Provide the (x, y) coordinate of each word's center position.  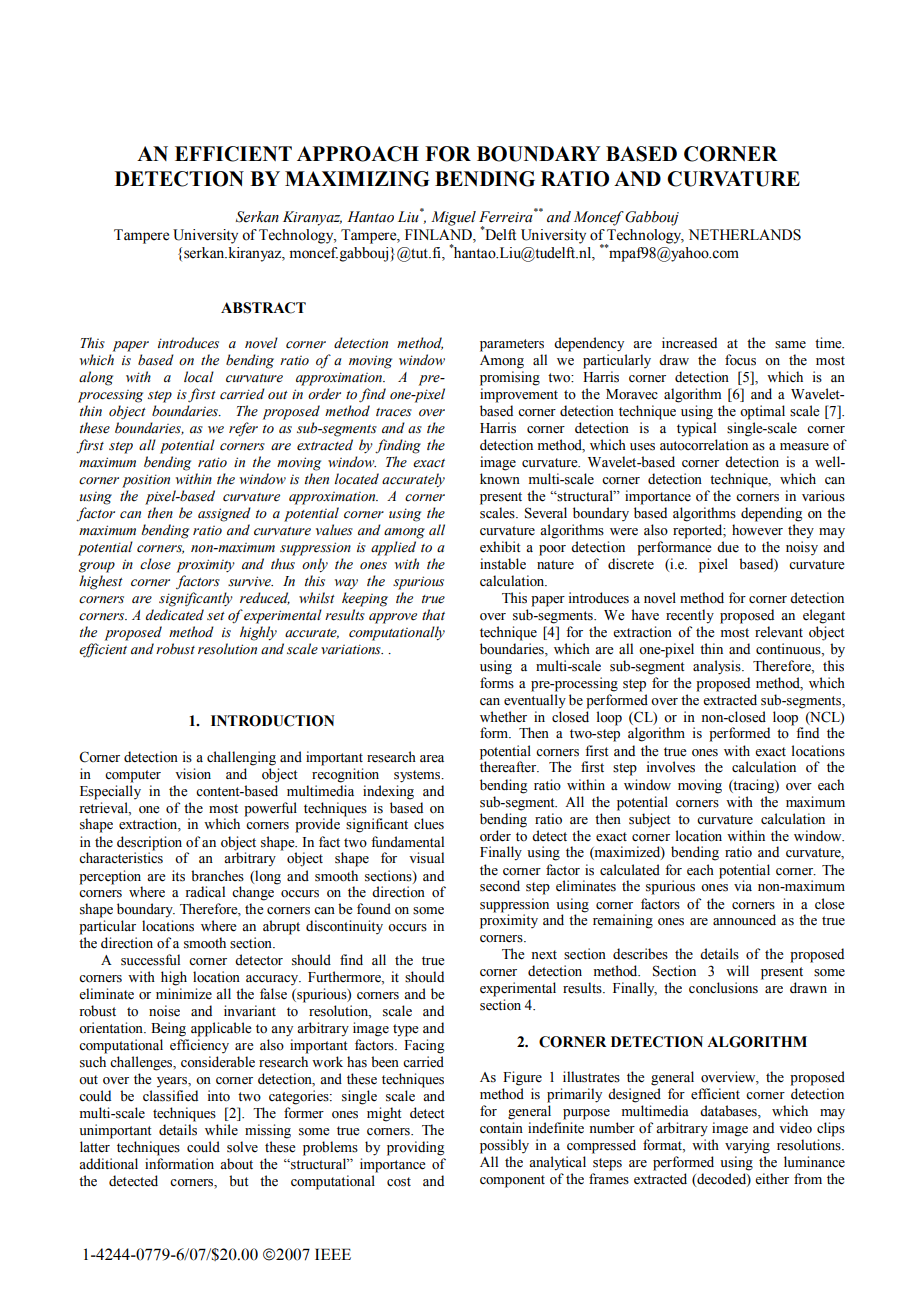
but (239, 1181)
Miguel (453, 218)
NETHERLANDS (745, 235)
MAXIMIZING (357, 179)
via (743, 885)
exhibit (500, 547)
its (178, 876)
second (500, 886)
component (512, 1181)
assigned (224, 514)
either (772, 1179)
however (757, 530)
